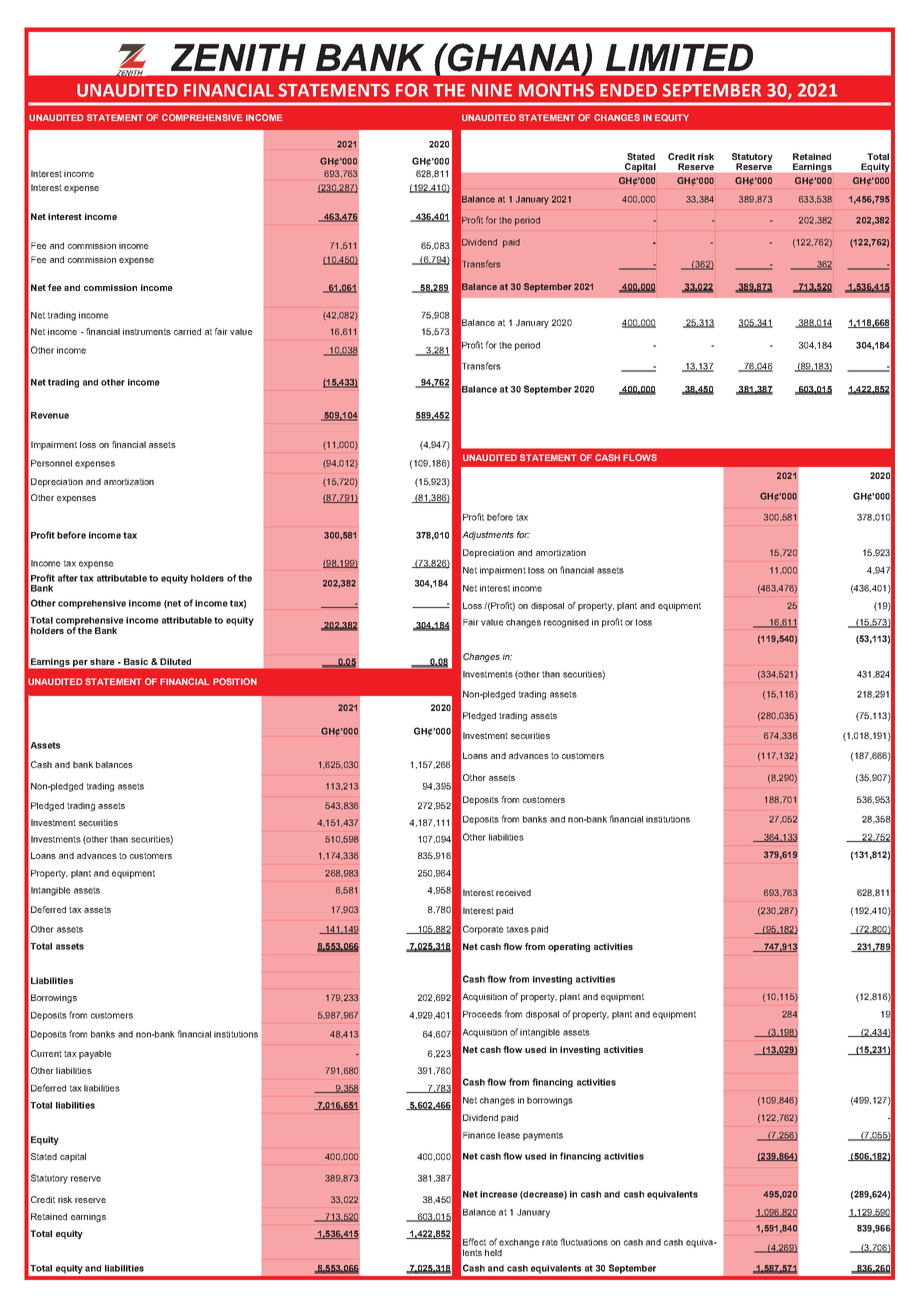 The image size is (924, 1308). I want to click on instruments, so click(147, 331).
